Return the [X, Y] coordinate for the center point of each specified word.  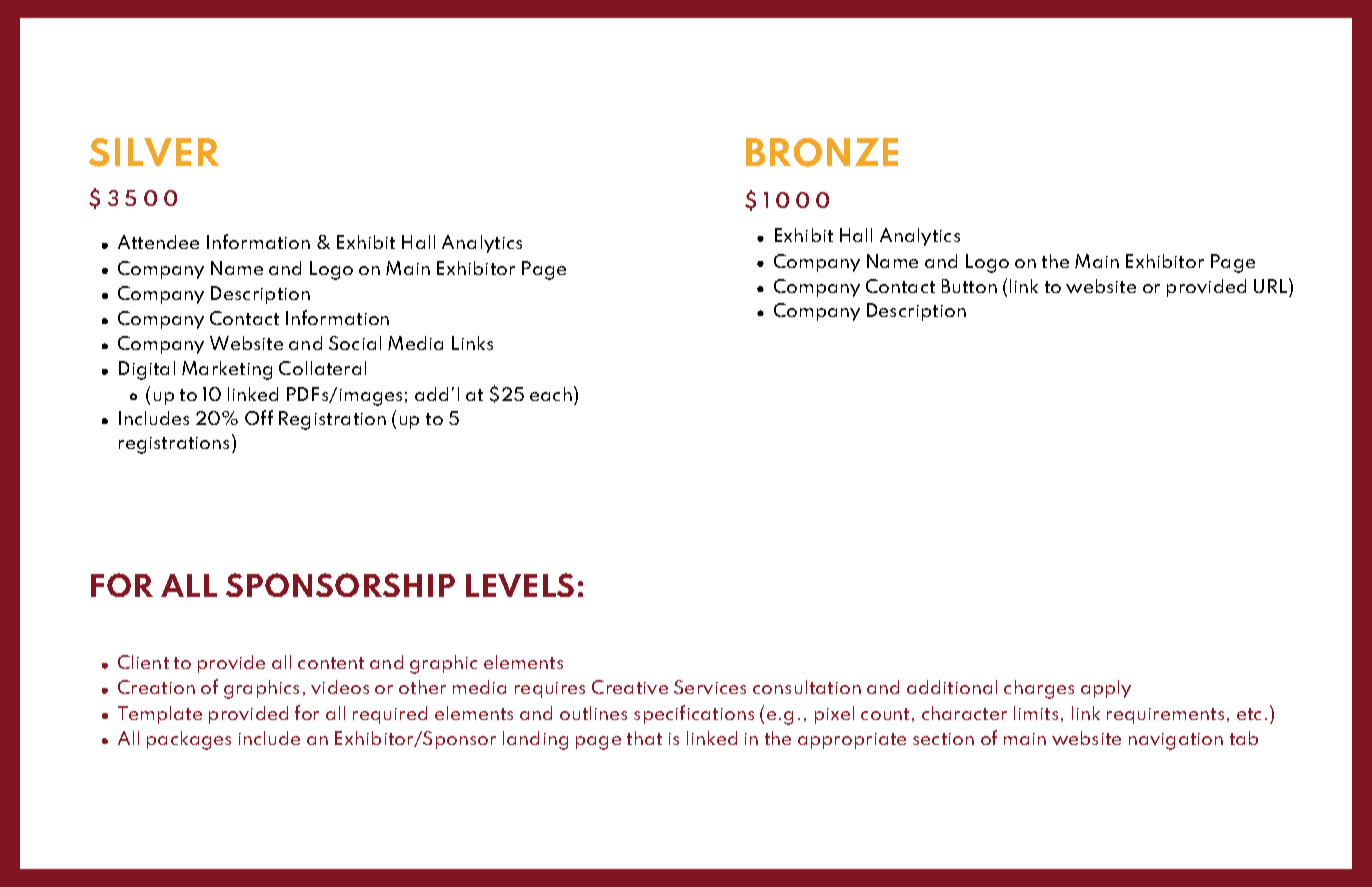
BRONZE [822, 152]
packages [189, 740]
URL [1272, 285]
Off [259, 417]
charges [1039, 689]
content [331, 663]
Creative [630, 687]
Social [355, 343]
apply [1106, 689]
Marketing [227, 370]
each [551, 394]
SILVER [154, 152]
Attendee [158, 242]
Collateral [322, 368]
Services [710, 687]
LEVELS [520, 585]
